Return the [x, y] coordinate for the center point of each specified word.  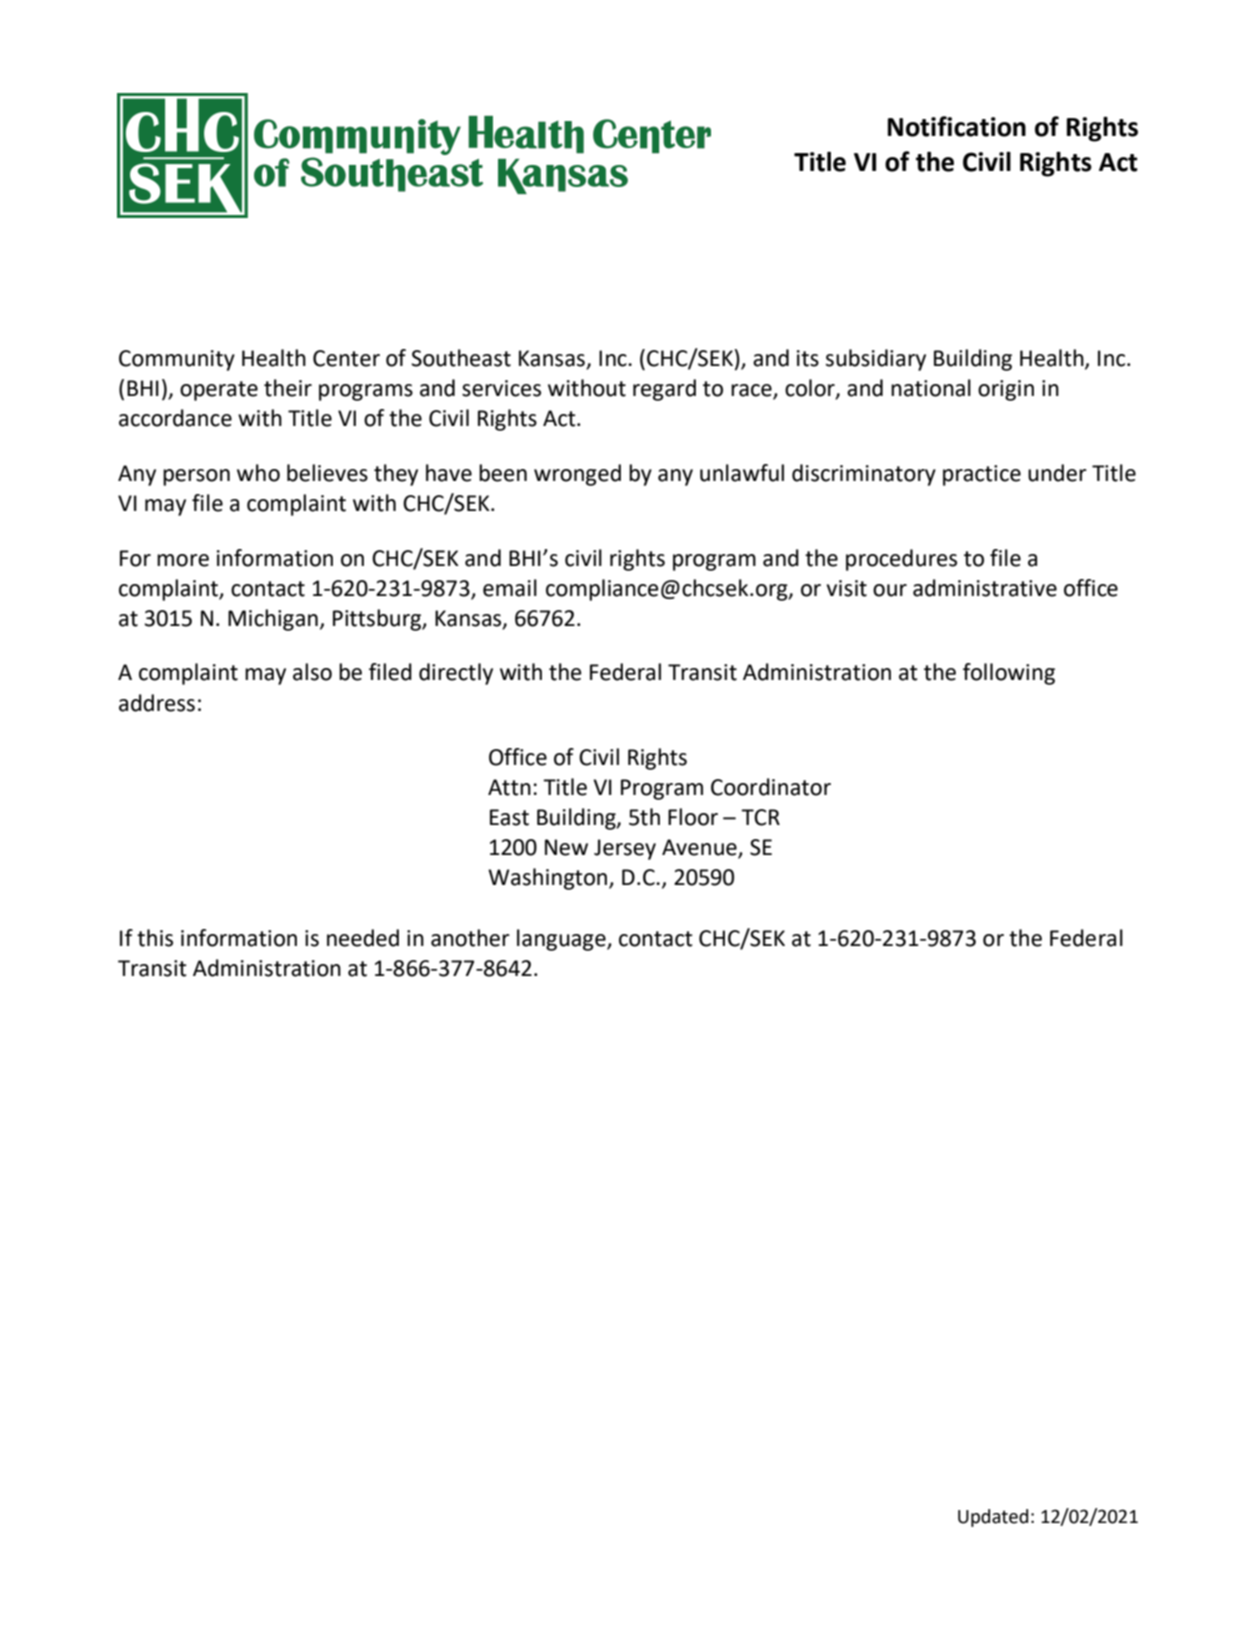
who [258, 473]
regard [664, 390]
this [155, 938]
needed [363, 938]
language [562, 940]
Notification [957, 126]
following [1009, 674]
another [470, 938]
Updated [993, 1518]
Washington [549, 879]
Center [346, 358]
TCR [760, 817]
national [931, 388]
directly [456, 674]
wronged [577, 475]
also [312, 672]
